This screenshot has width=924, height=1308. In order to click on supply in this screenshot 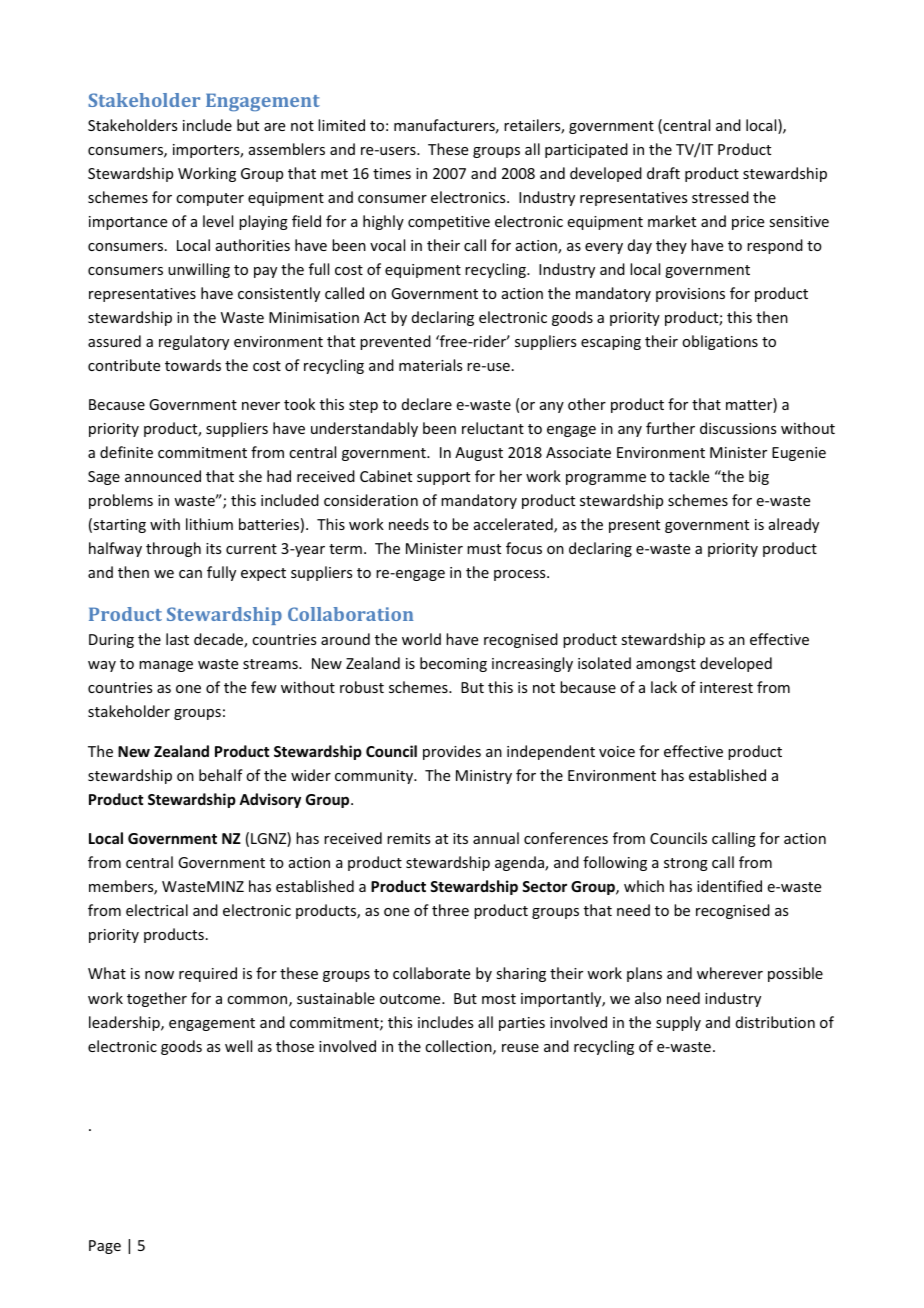, I will do `click(678, 1023)`.
